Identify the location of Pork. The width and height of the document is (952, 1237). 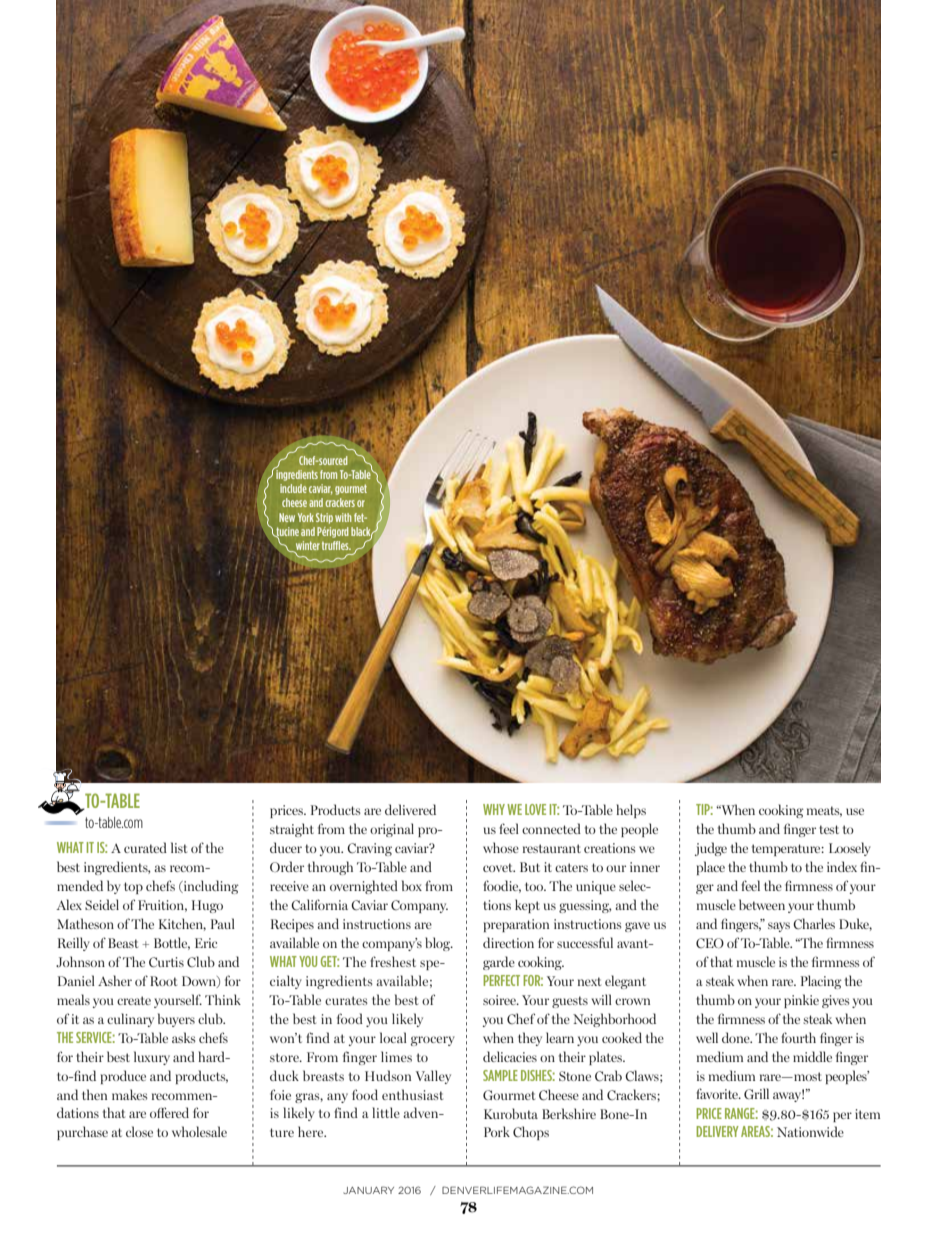
(497, 1131).
